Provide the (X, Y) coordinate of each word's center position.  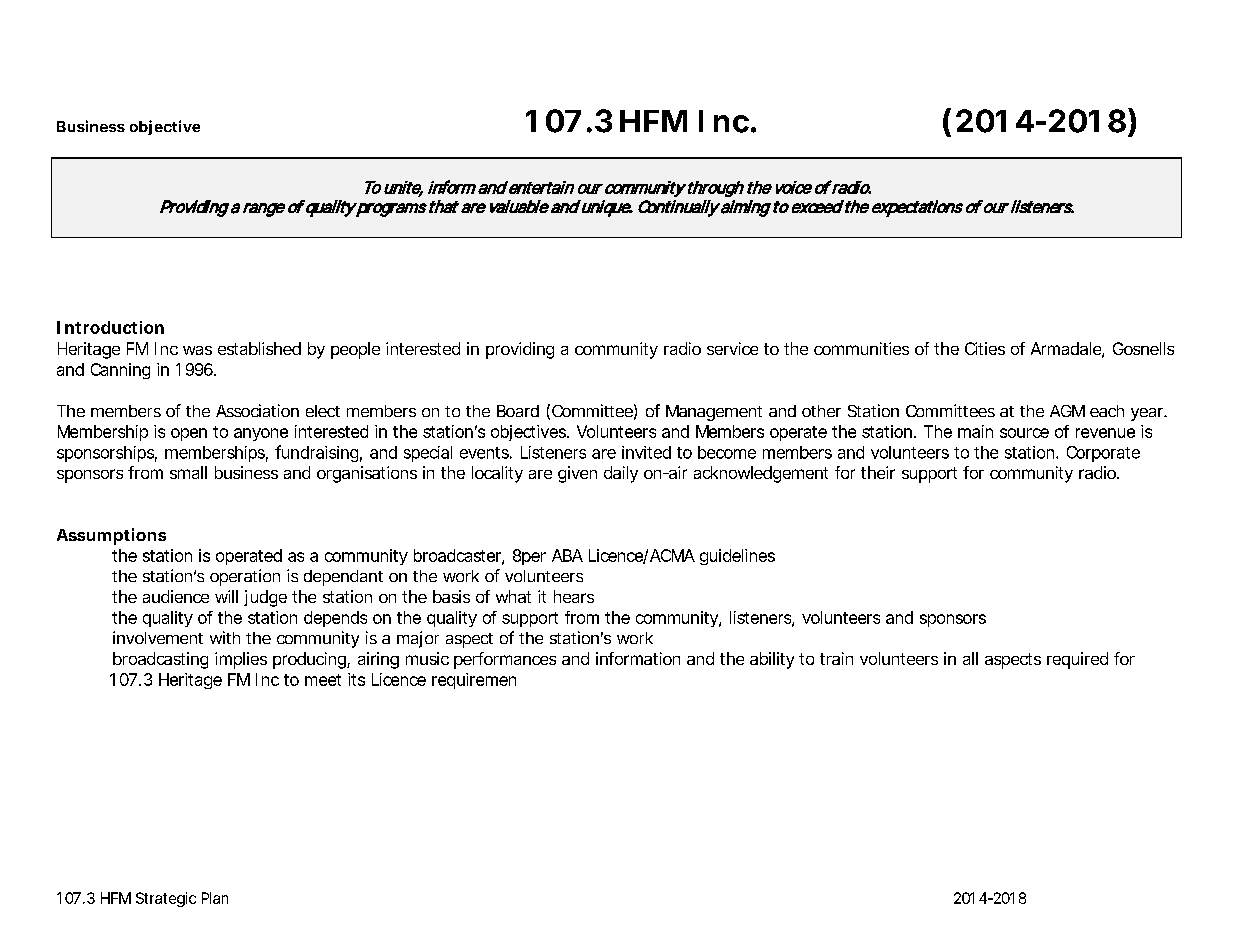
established (259, 348)
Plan (215, 898)
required (1077, 660)
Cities (985, 348)
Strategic (166, 899)
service (732, 348)
